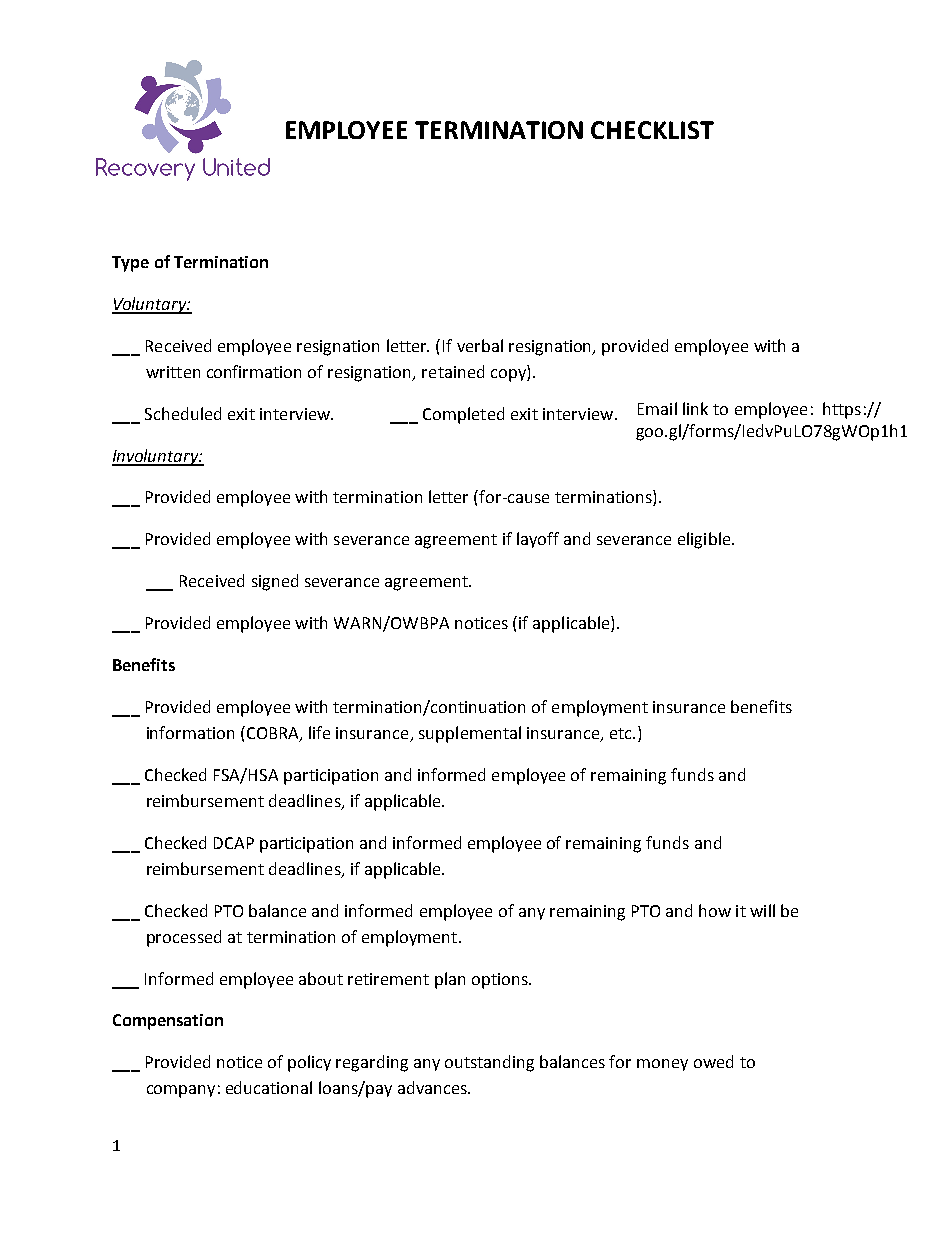 Image resolution: width=952 pixels, height=1233 pixels. I want to click on Type, so click(130, 264).
